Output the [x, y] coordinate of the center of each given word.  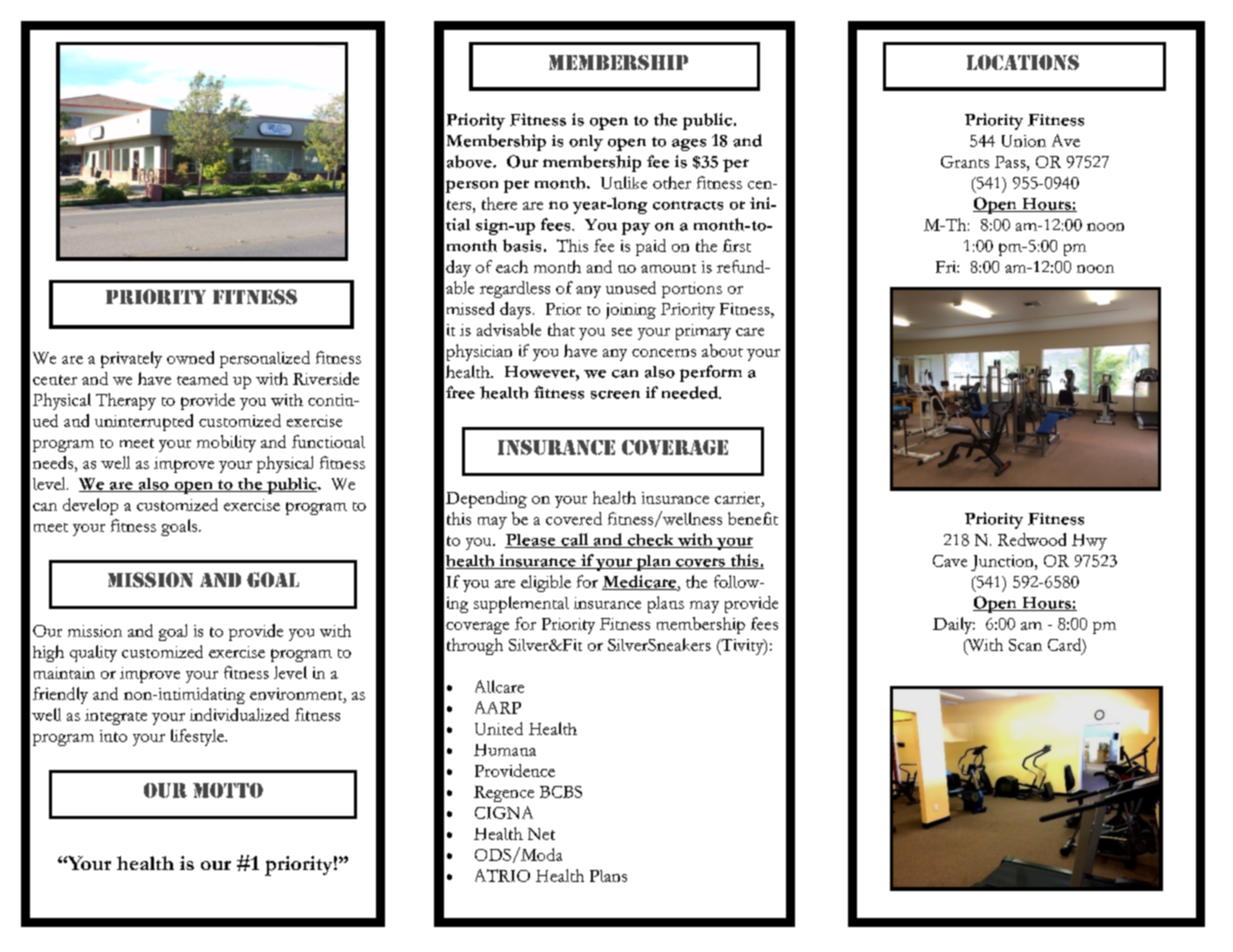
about [722, 350]
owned [190, 357]
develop [90, 506]
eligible [546, 583]
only [586, 143]
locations [1023, 62]
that [561, 329]
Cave [950, 561]
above [470, 161]
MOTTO [228, 790]
